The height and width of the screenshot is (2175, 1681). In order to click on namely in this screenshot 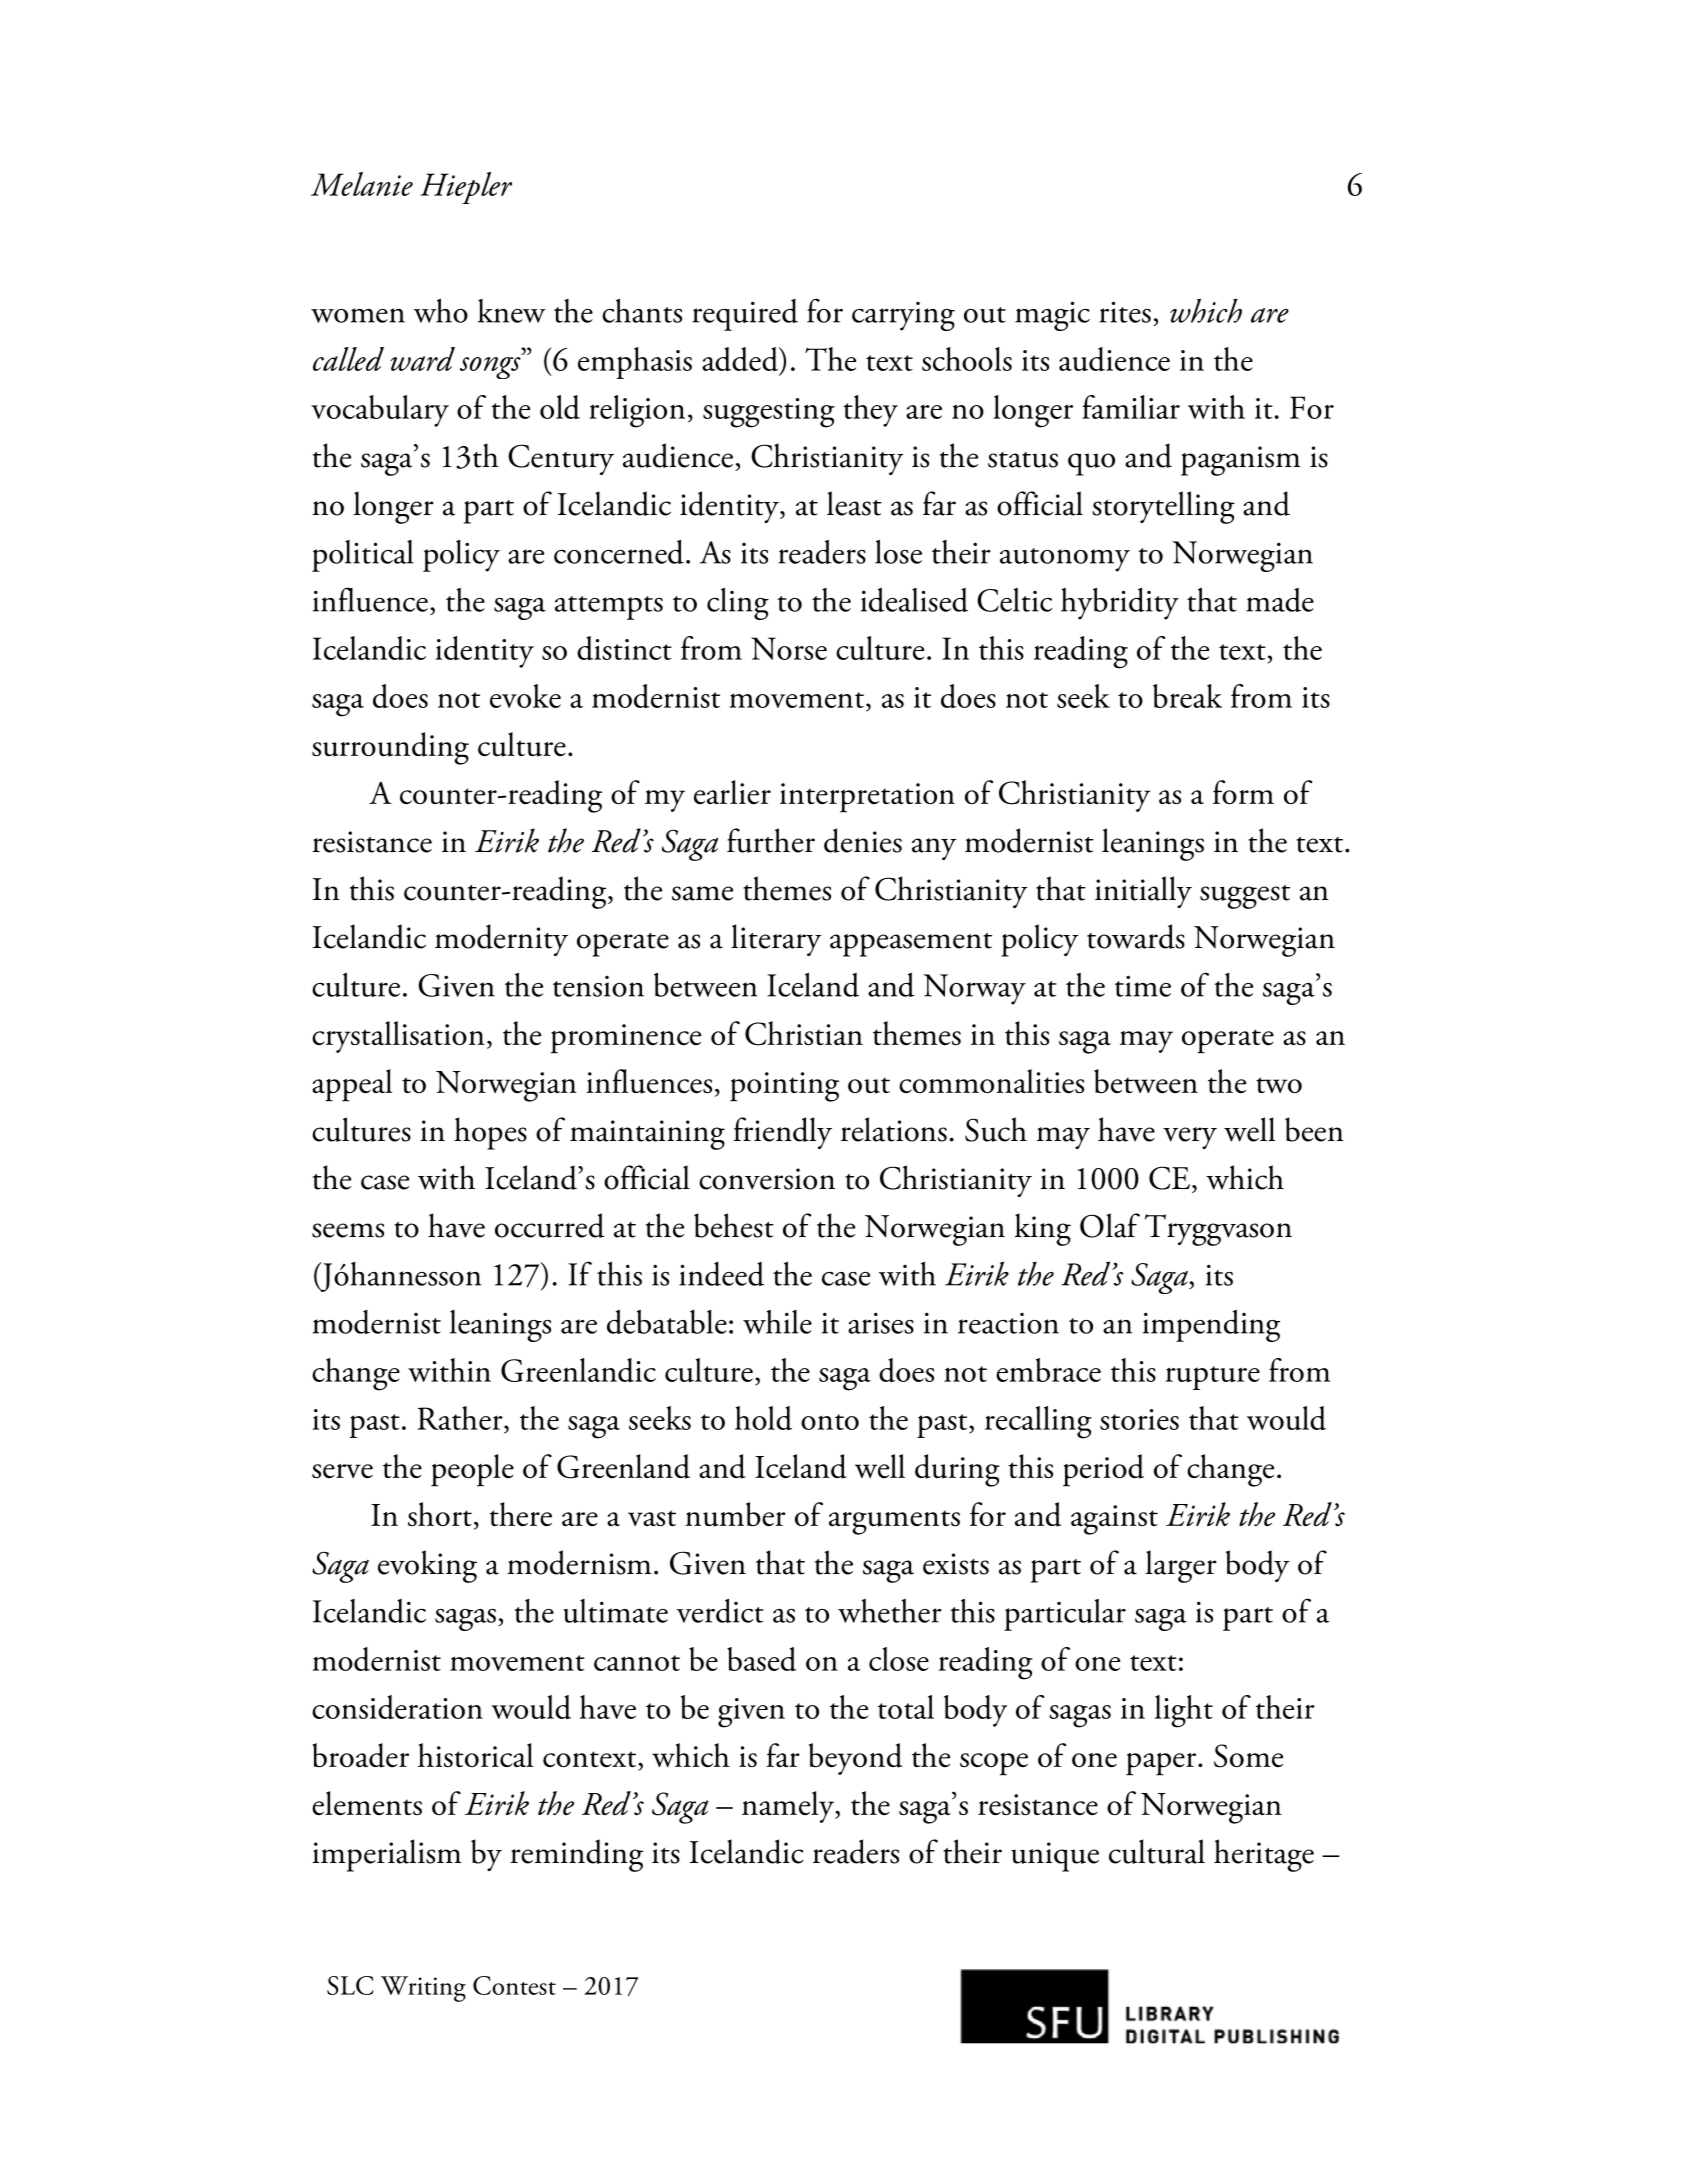, I will do `click(789, 1807)`.
